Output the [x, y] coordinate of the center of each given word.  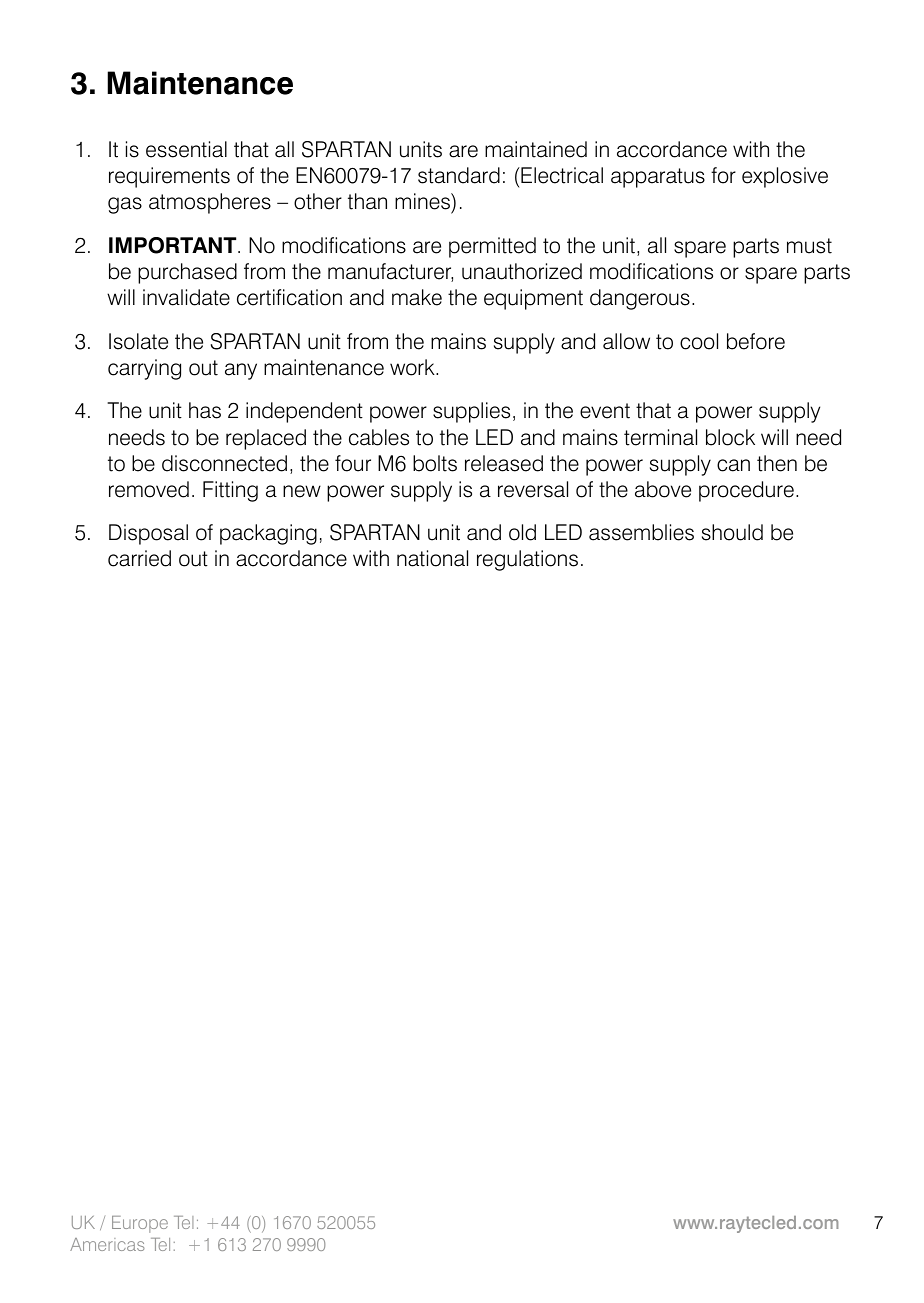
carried [139, 558]
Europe [140, 1224]
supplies [471, 412]
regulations [527, 560]
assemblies [641, 532]
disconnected [224, 463]
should [732, 532]
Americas [107, 1244]
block [730, 437]
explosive [785, 177]
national [432, 558]
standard [459, 175]
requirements [169, 177]
